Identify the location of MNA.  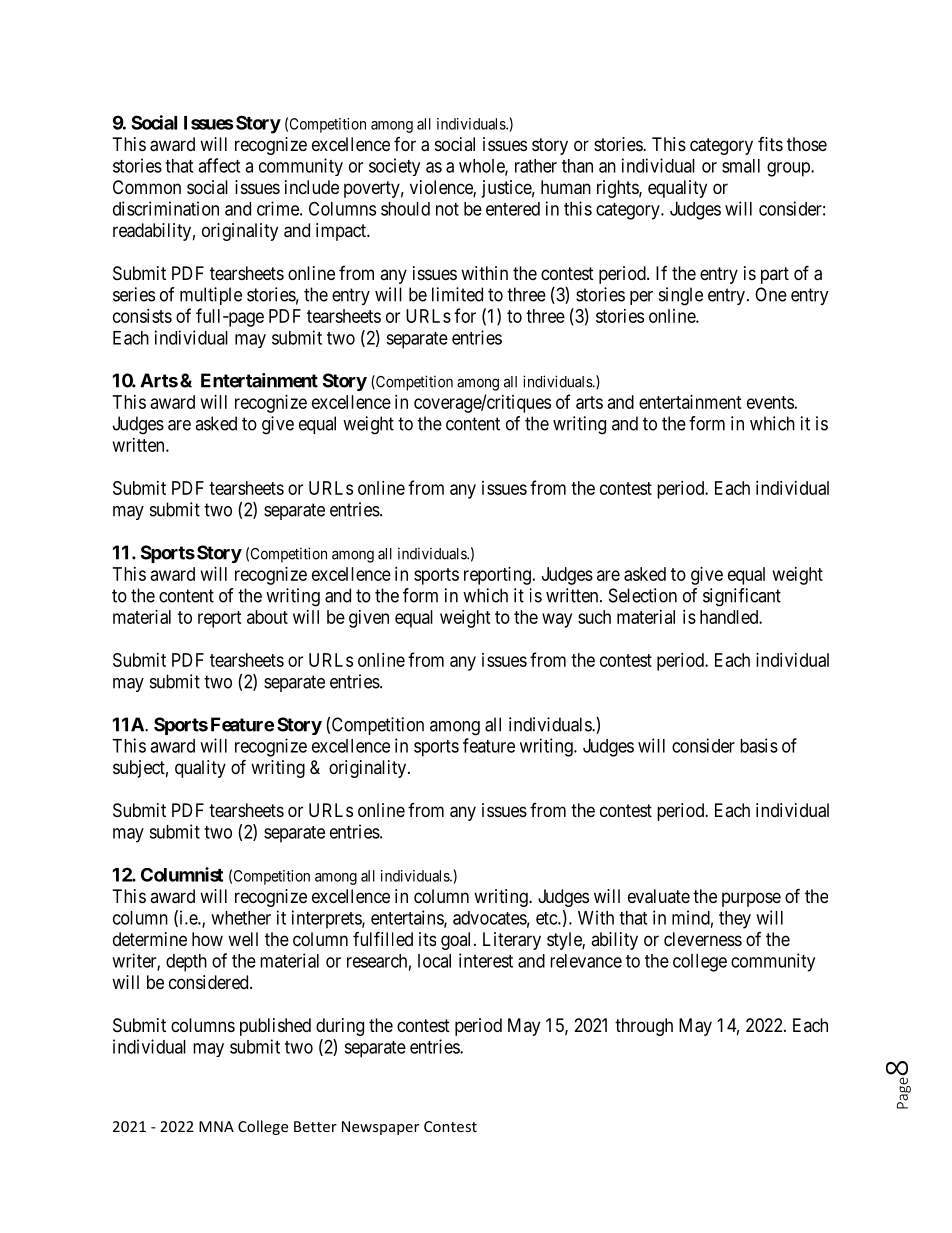
(216, 1126).
